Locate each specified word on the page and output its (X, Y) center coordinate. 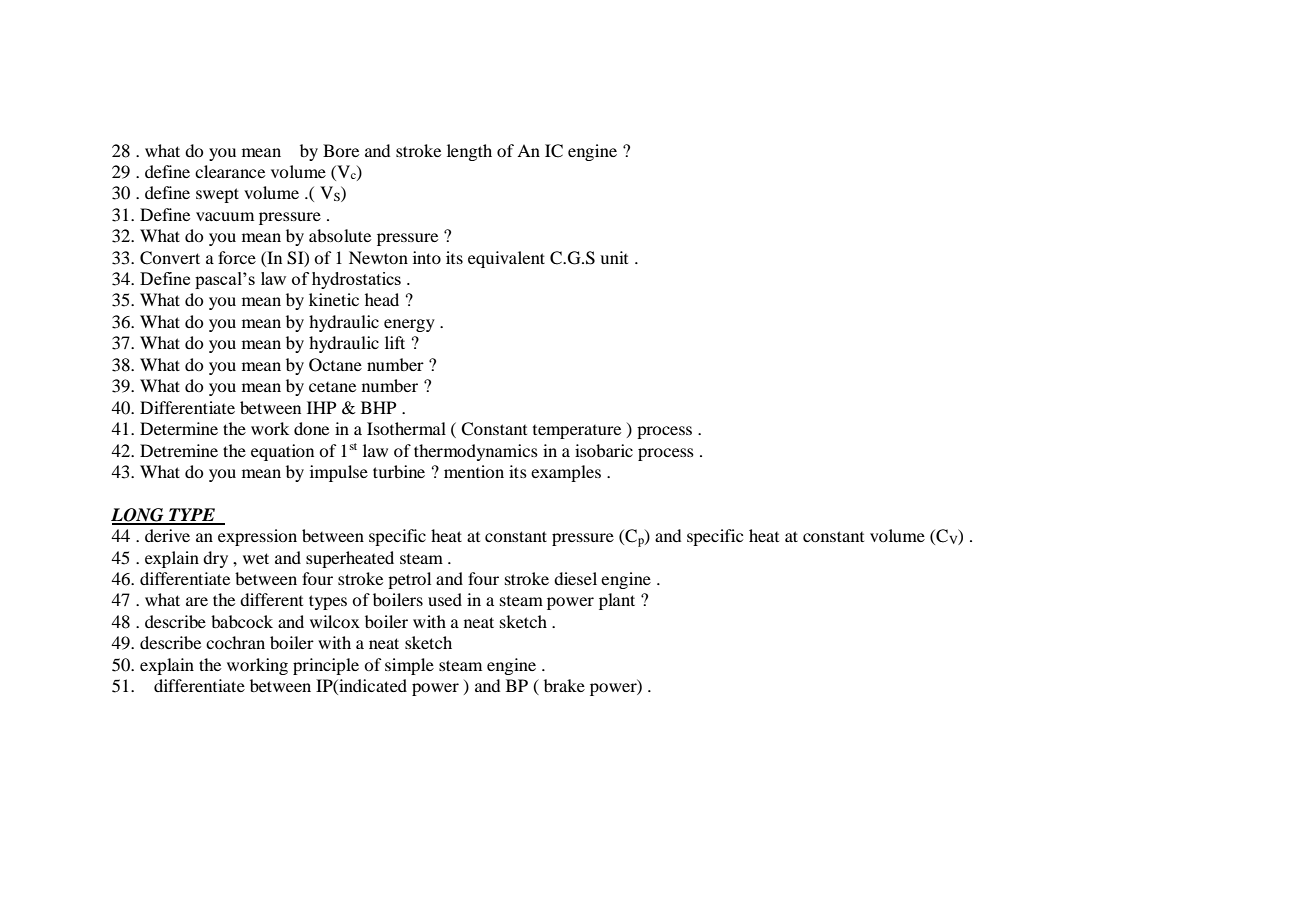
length (469, 152)
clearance (230, 171)
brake (564, 685)
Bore (341, 150)
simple (409, 666)
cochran (235, 642)
